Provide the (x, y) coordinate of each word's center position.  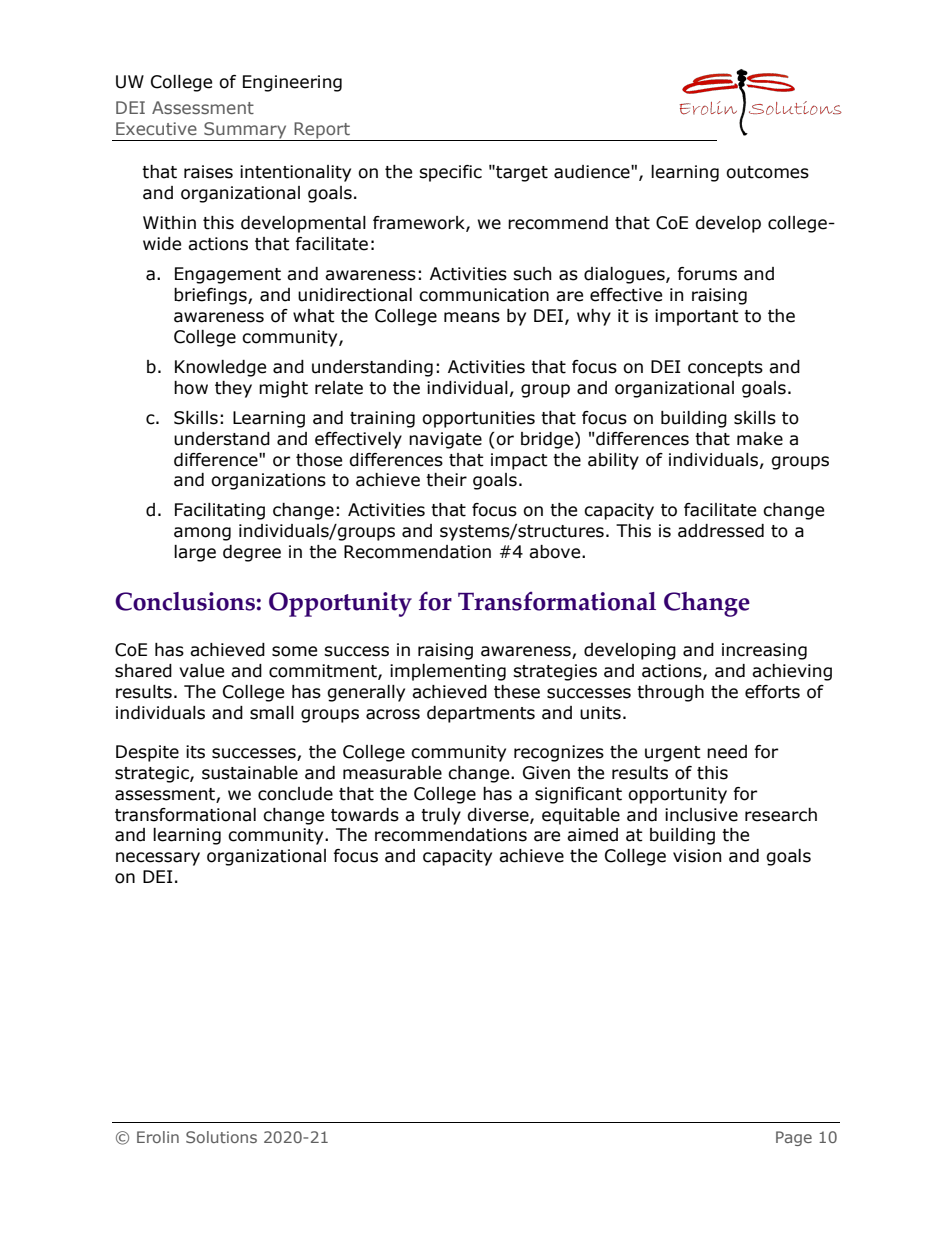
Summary (245, 130)
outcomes (767, 172)
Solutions (221, 1137)
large (195, 553)
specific (450, 173)
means (472, 317)
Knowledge (220, 368)
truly (441, 816)
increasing (764, 651)
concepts (725, 369)
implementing (448, 672)
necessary (158, 859)
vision (697, 856)
